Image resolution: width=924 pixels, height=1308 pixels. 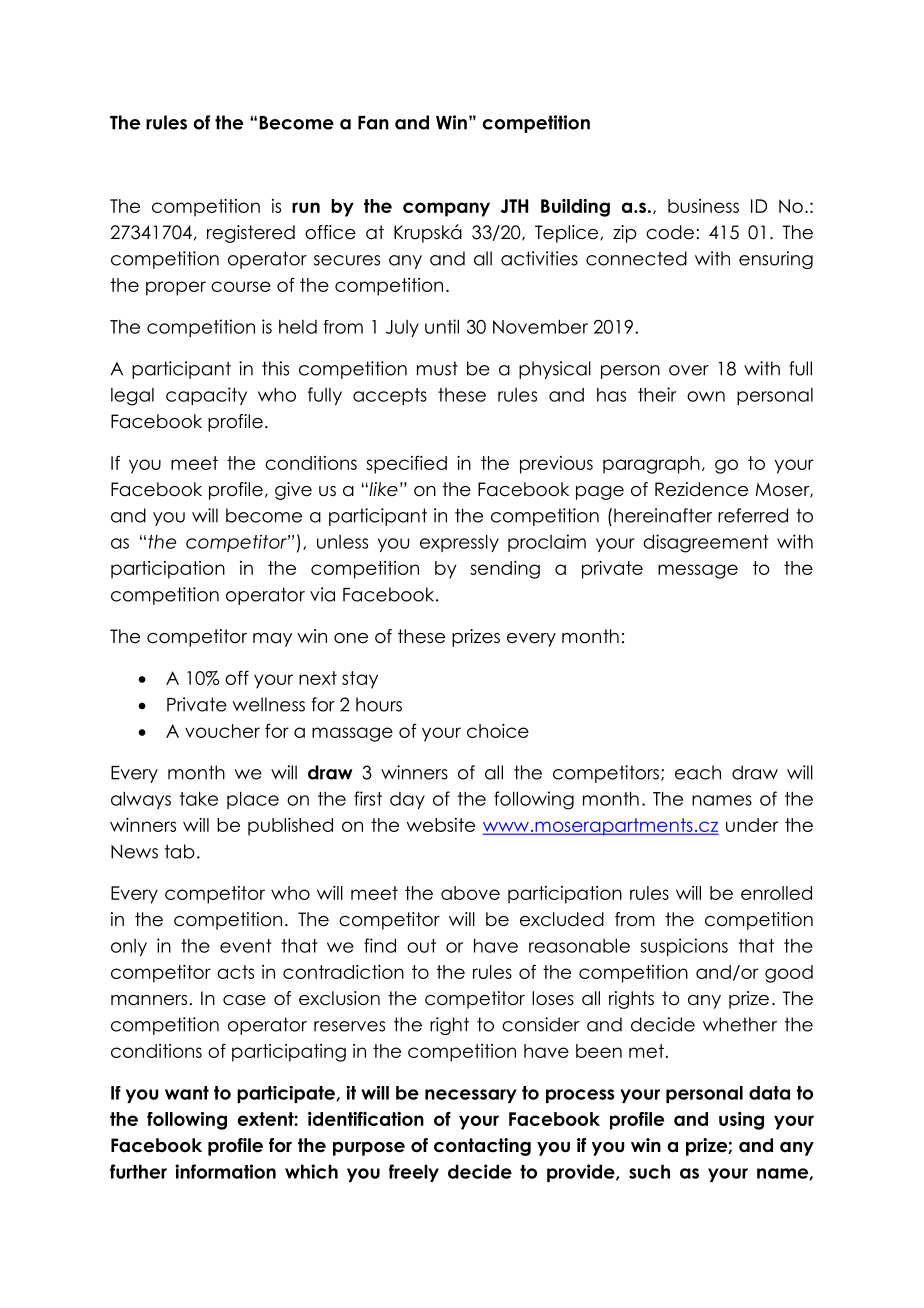 I want to click on over, so click(x=689, y=370).
